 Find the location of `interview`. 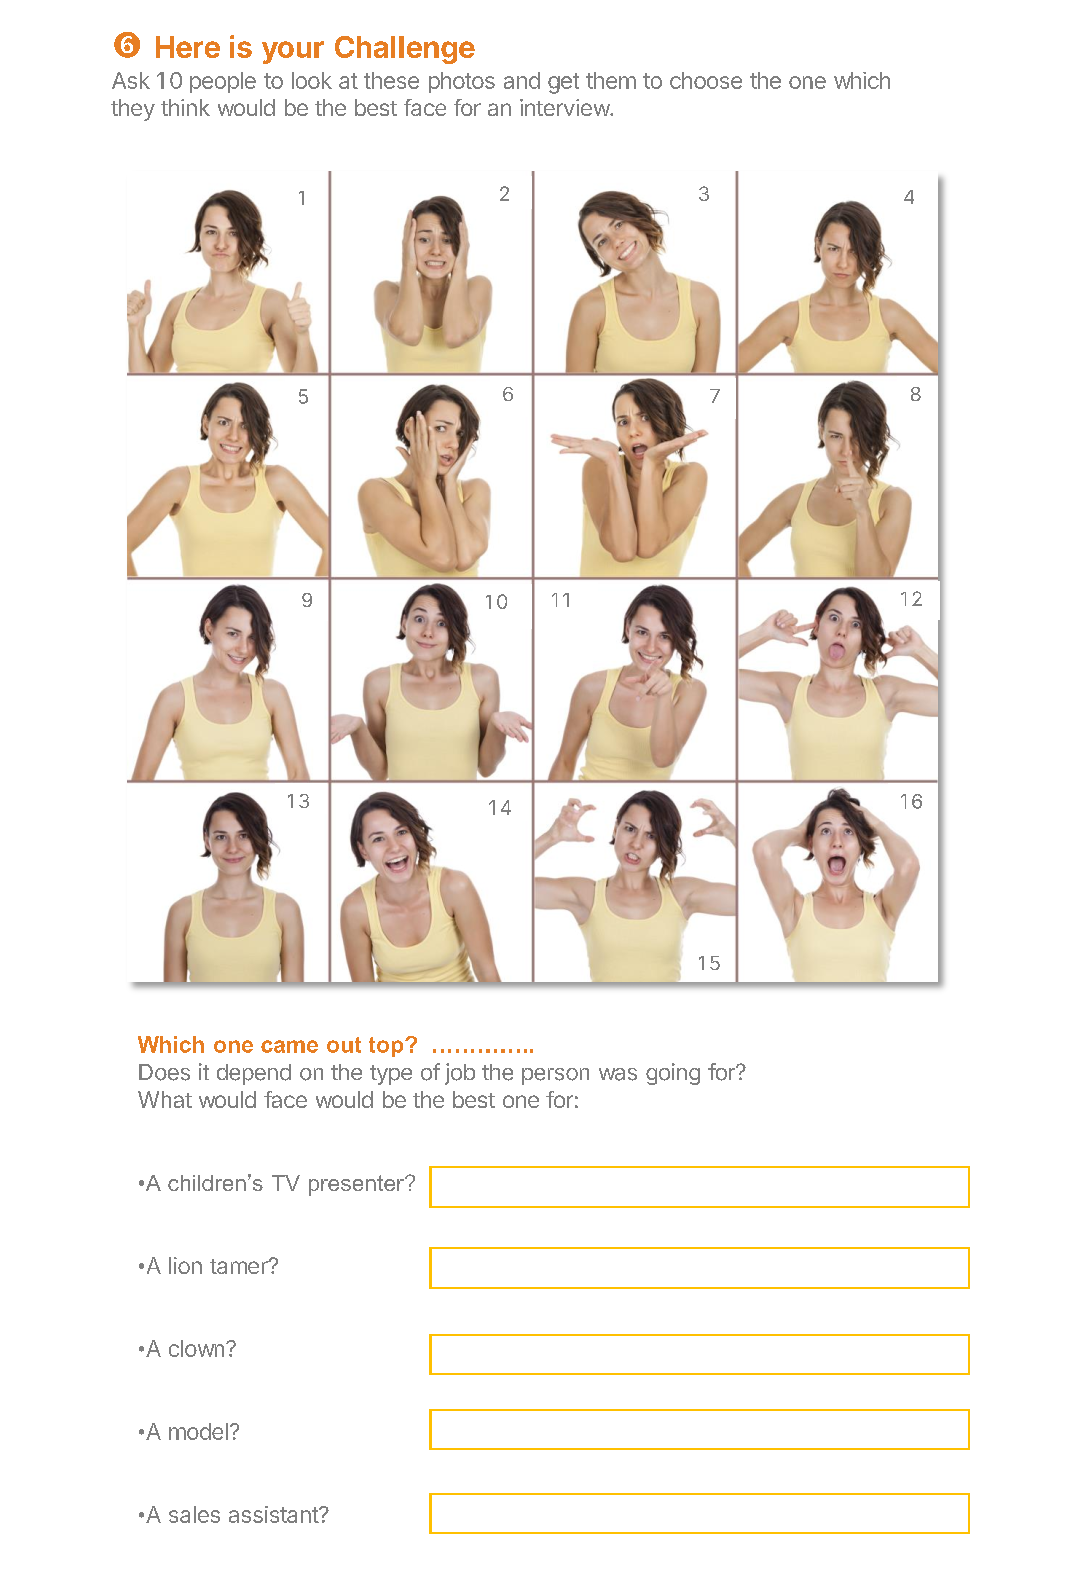

interview is located at coordinates (565, 107).
